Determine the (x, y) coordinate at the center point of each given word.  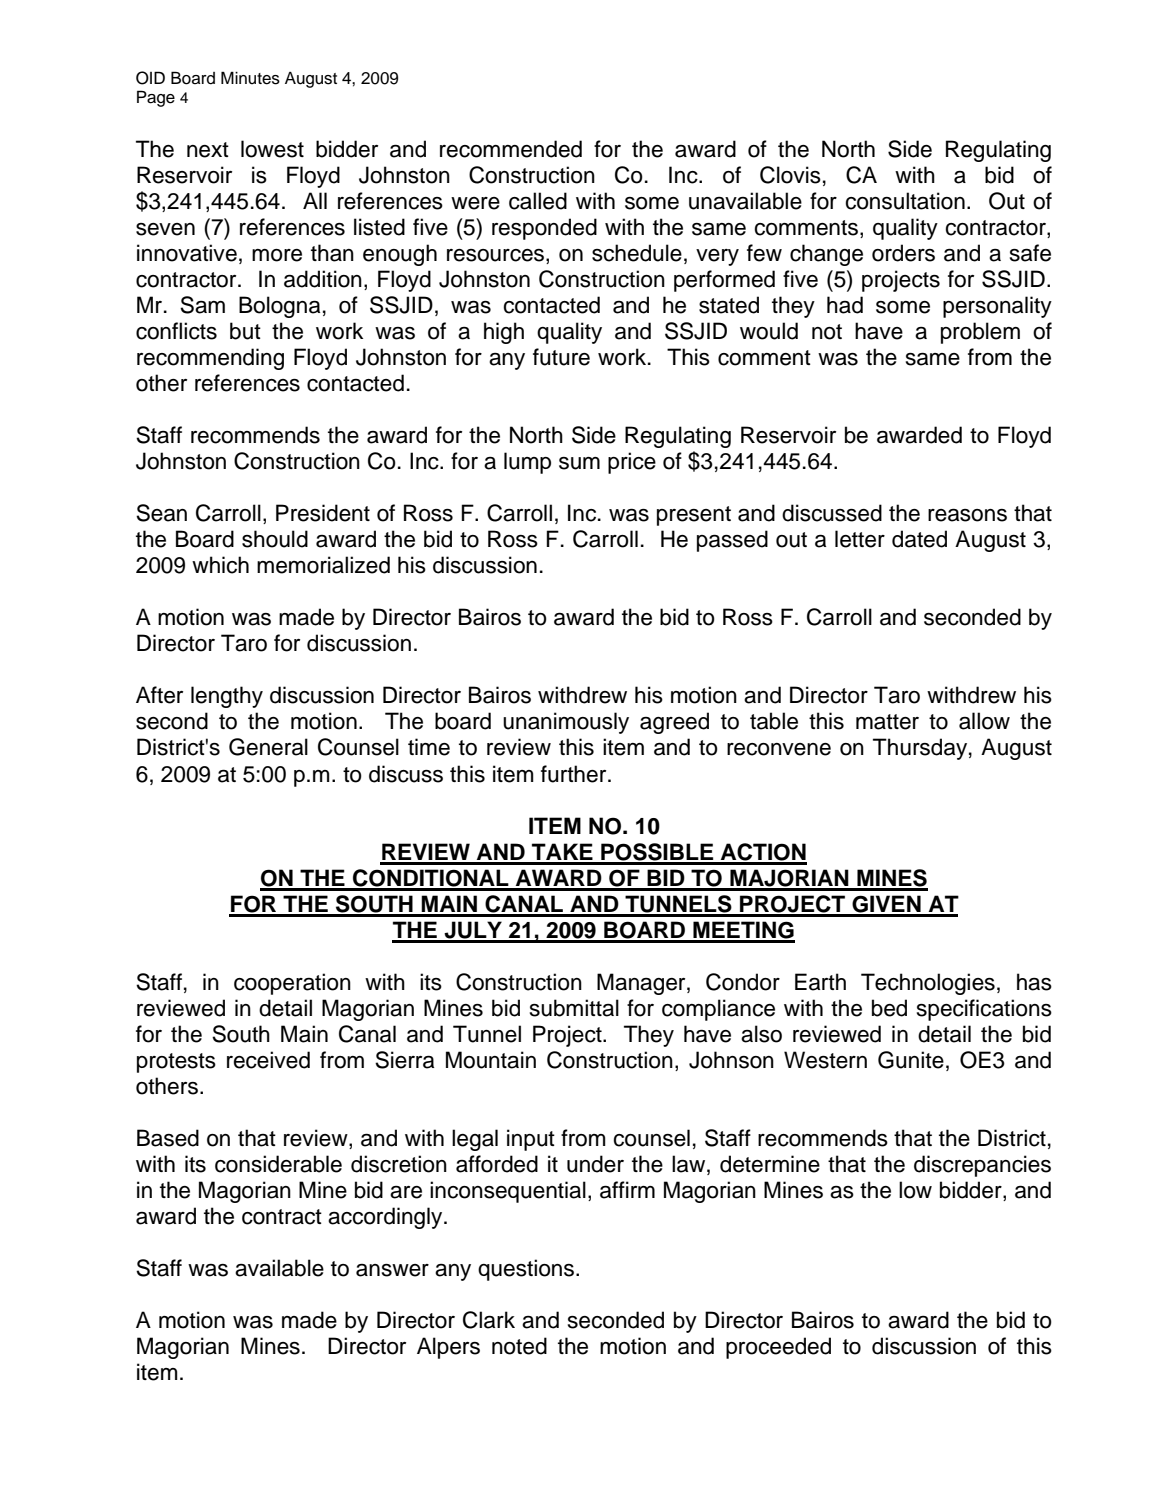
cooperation (292, 984)
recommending (210, 359)
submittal (574, 1008)
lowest (272, 149)
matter (887, 722)
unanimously (566, 723)
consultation (905, 201)
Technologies (928, 984)
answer (392, 1270)
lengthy (227, 697)
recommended (511, 149)
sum (579, 463)
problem (980, 333)
